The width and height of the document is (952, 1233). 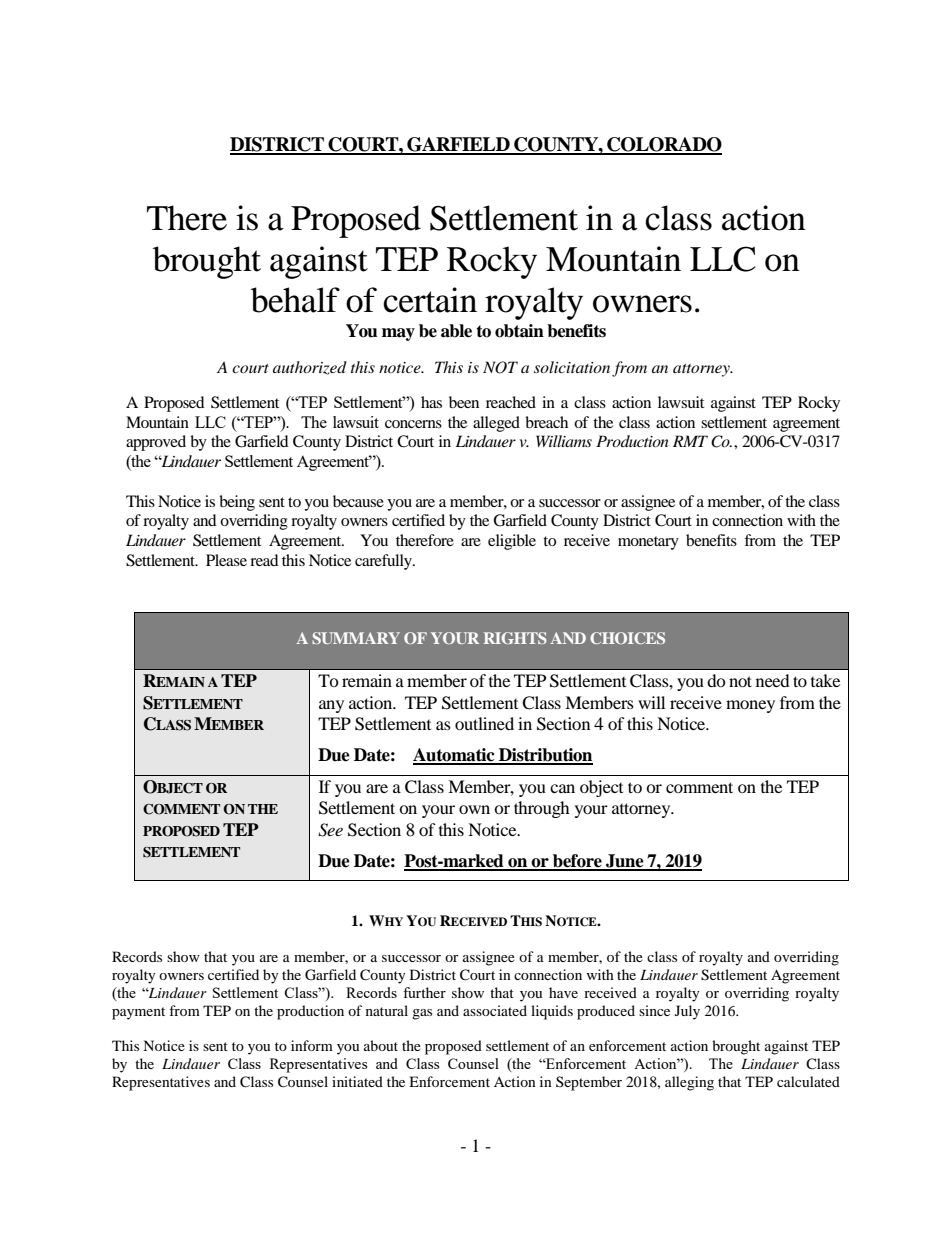 I want to click on inform, so click(x=312, y=1045).
